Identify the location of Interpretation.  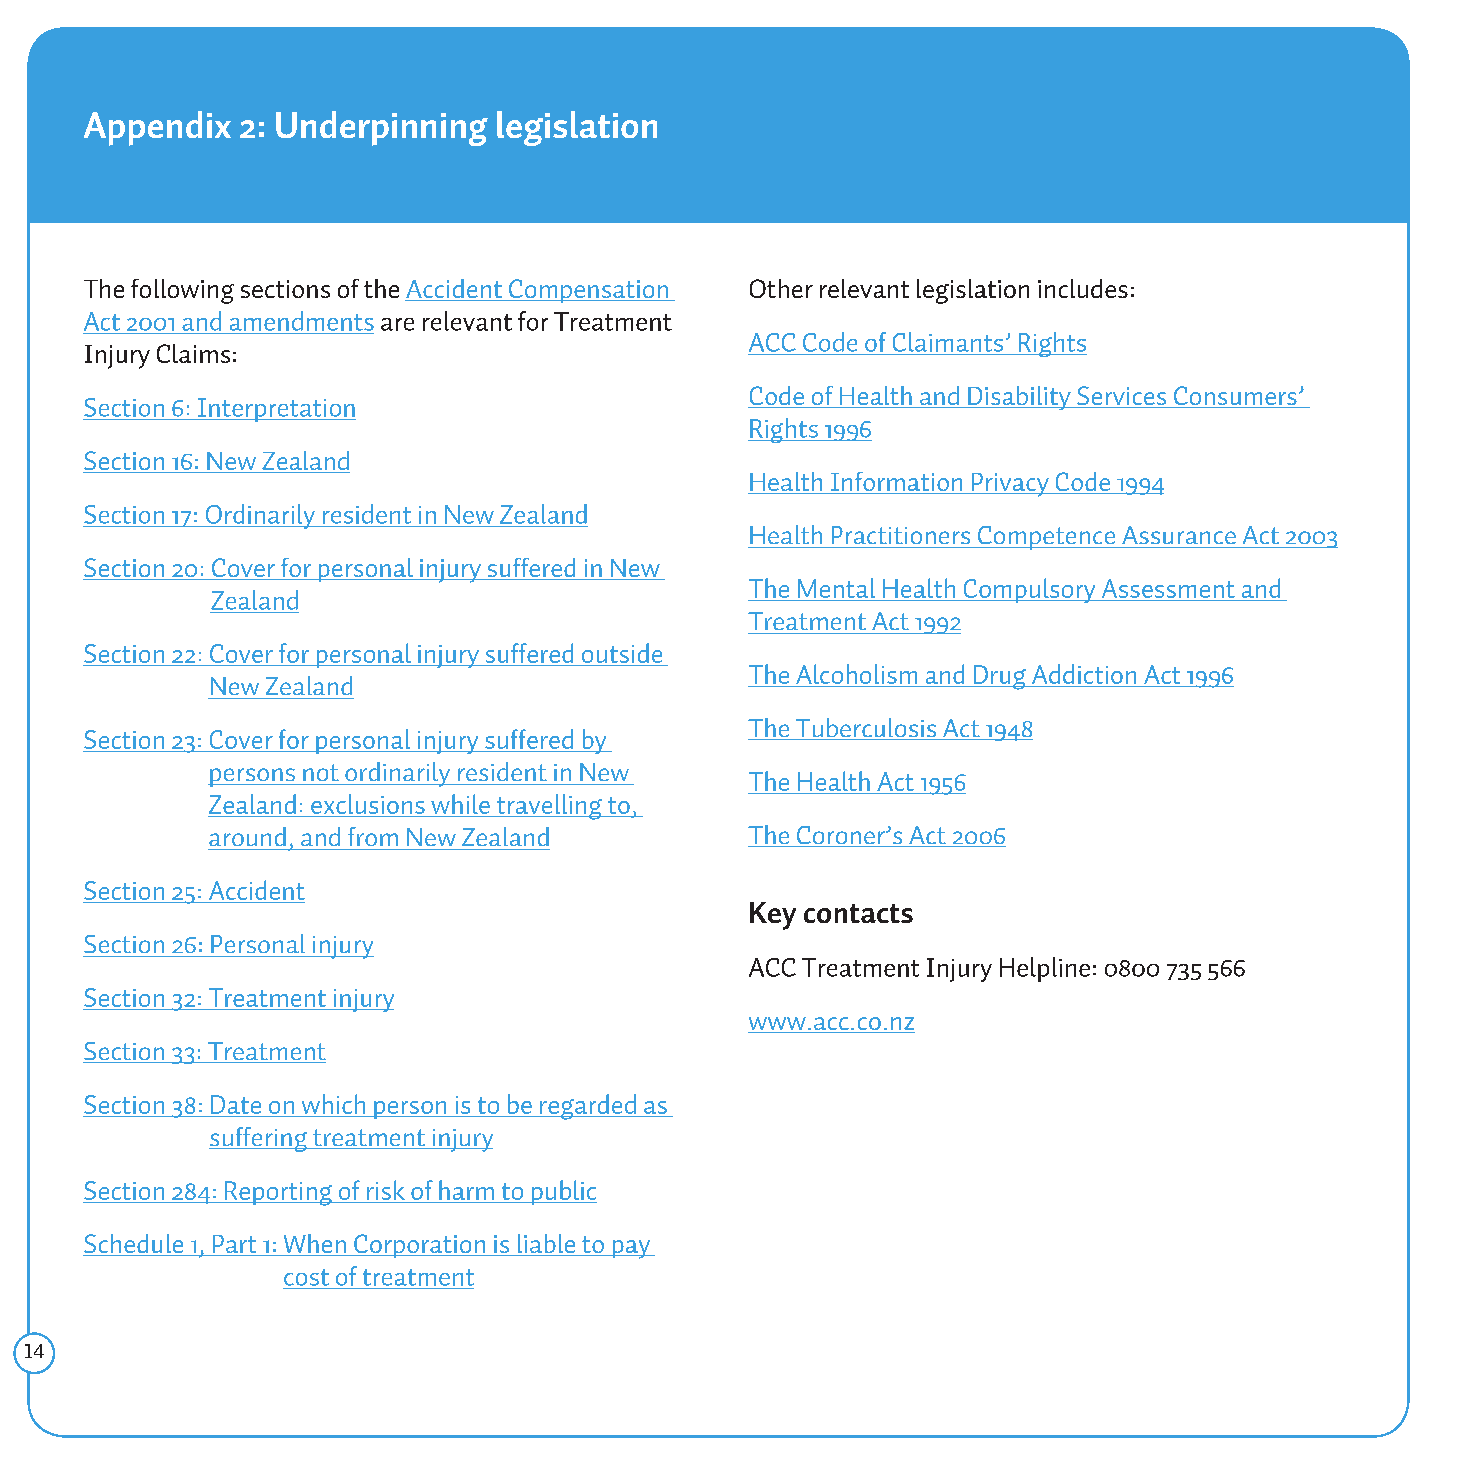
(276, 410).
